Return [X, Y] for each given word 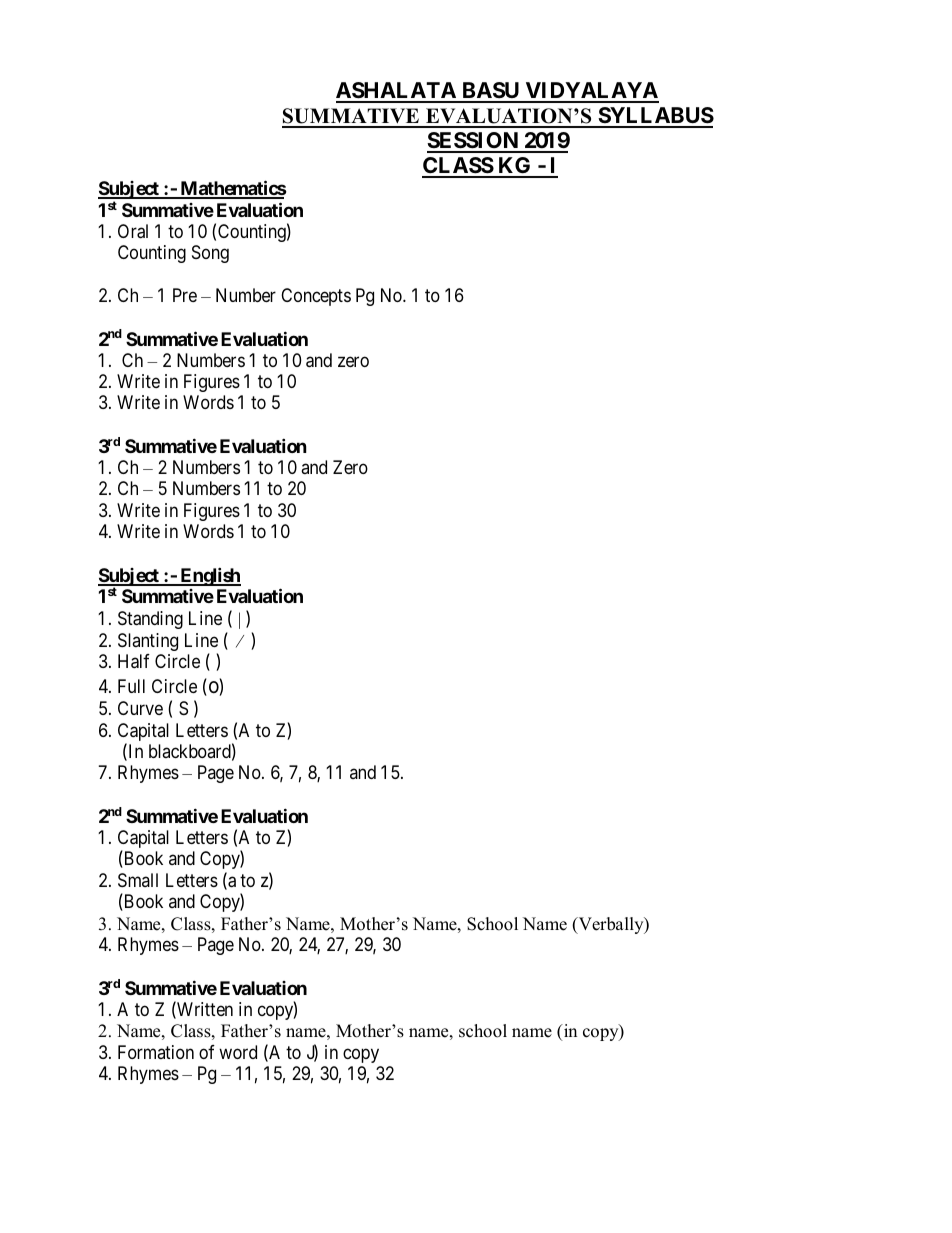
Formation [156, 1052]
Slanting [148, 642]
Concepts [316, 297]
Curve [140, 708]
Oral [133, 231]
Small [138, 880]
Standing [150, 620]
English [209, 576]
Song [210, 254]
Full [131, 686]
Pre [185, 295]
